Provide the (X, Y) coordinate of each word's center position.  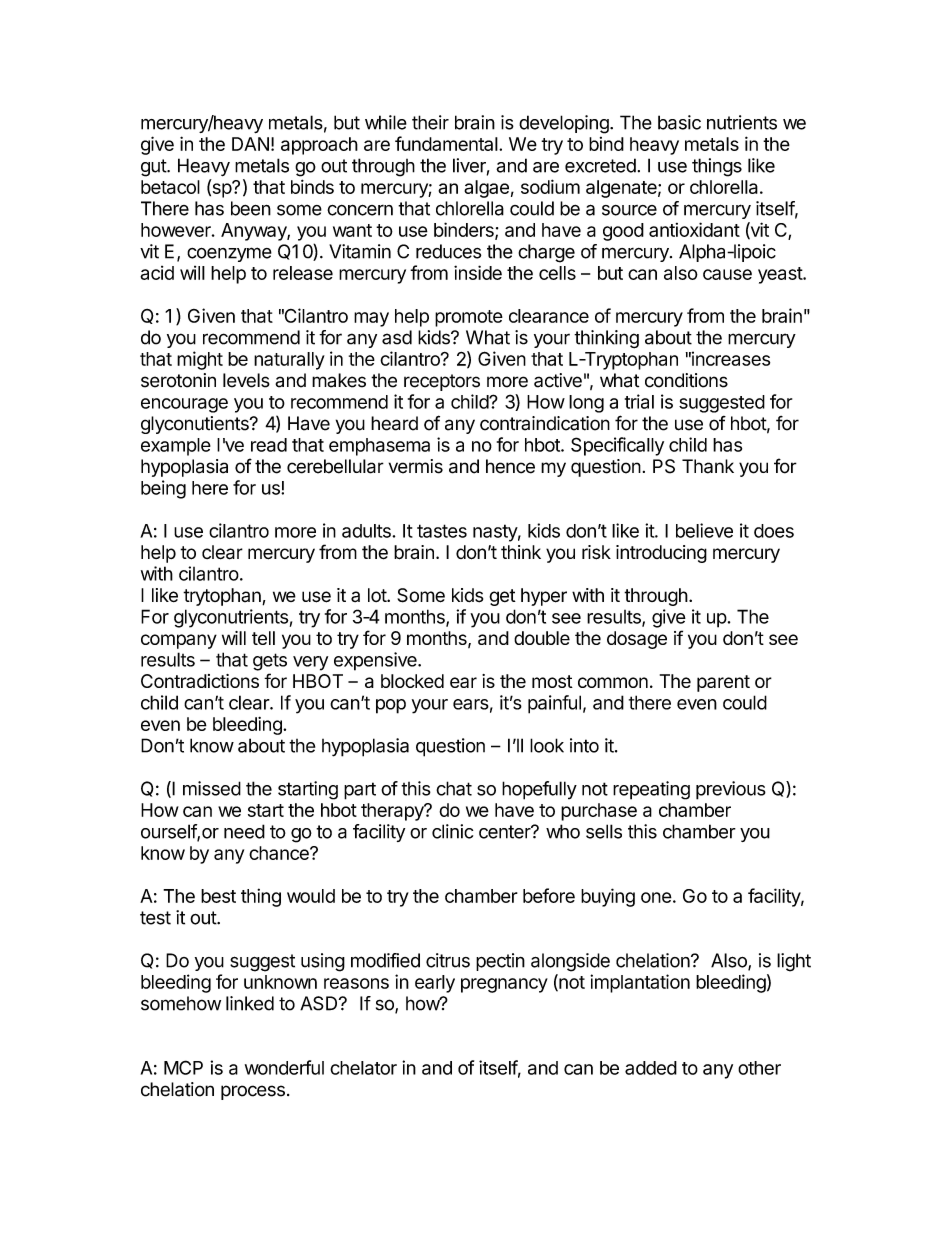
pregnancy (504, 985)
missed (212, 788)
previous (731, 790)
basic (679, 122)
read (269, 445)
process (253, 1092)
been (251, 208)
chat (454, 788)
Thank (708, 466)
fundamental (446, 143)
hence (510, 466)
